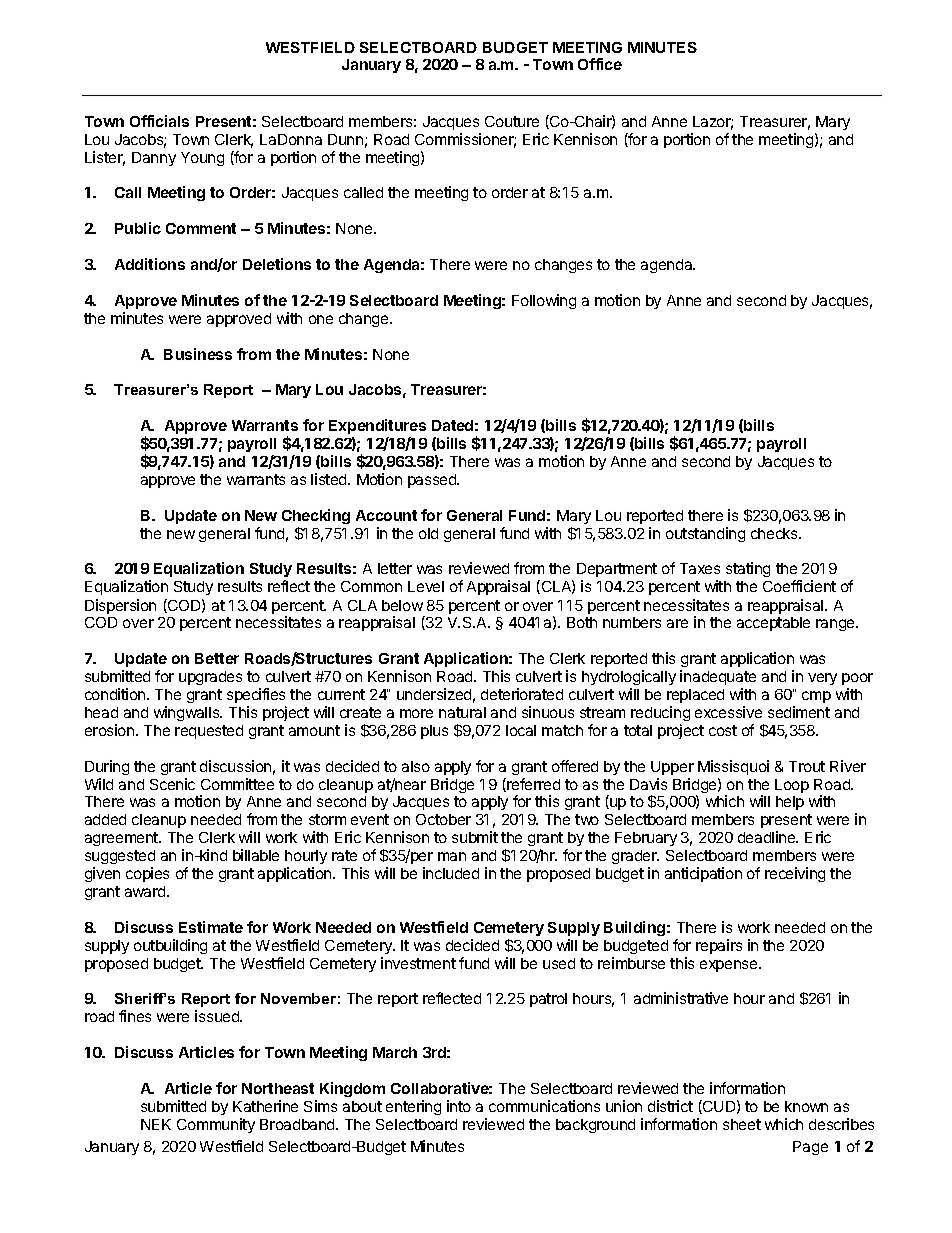 This image has height=1233, width=952. I want to click on Office, so click(600, 64).
